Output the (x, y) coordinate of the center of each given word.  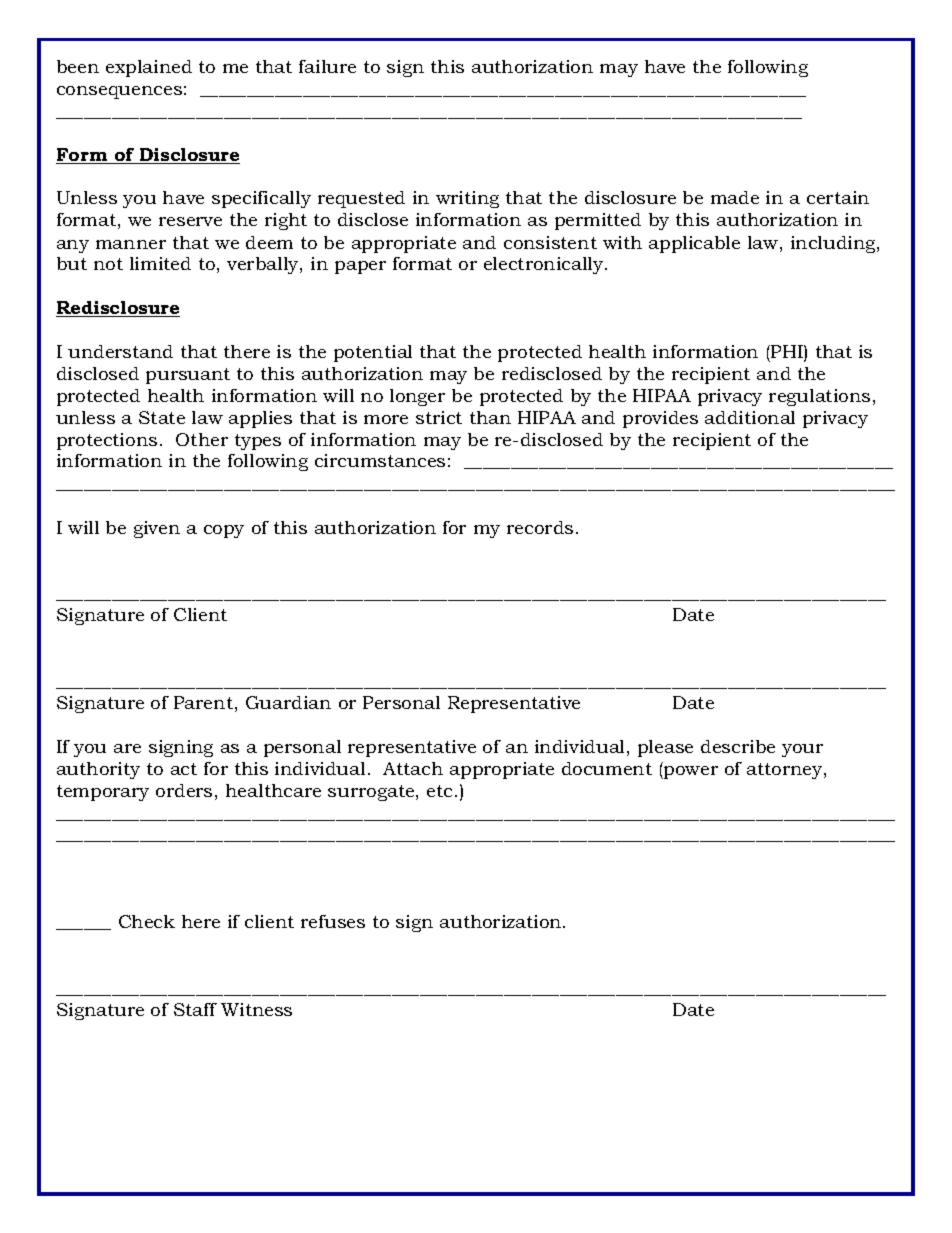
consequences (119, 92)
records (540, 527)
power (690, 772)
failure (327, 66)
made (735, 197)
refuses (333, 921)
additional (750, 417)
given (157, 529)
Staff (195, 1009)
